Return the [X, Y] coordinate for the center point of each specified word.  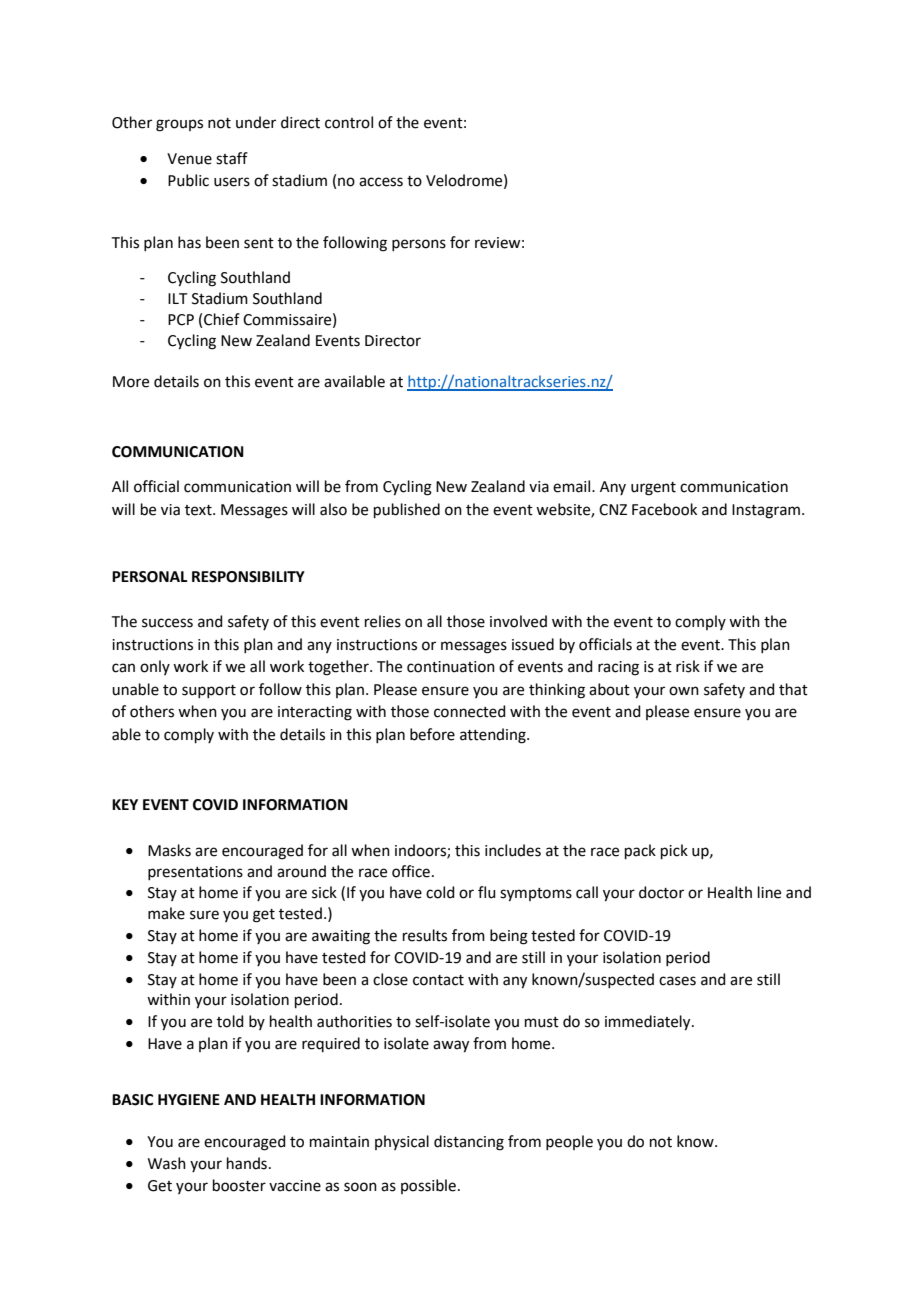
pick [674, 851]
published [407, 510]
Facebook [664, 509]
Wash [167, 1163]
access [381, 182]
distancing [469, 1143]
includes [513, 850]
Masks [169, 850]
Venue [189, 159]
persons [419, 245]
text [199, 510]
